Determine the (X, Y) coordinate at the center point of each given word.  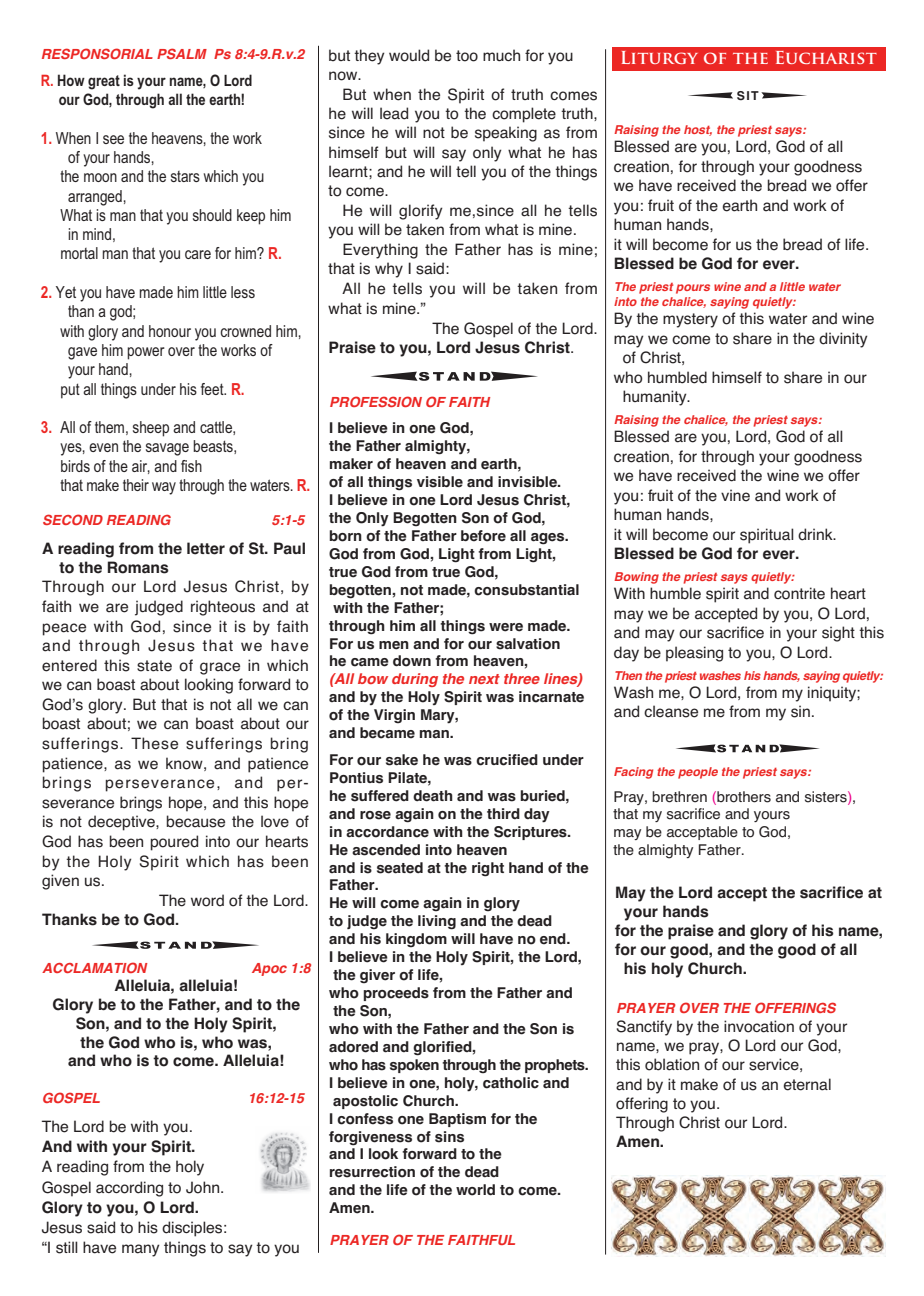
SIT (748, 96)
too (467, 56)
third (503, 813)
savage (167, 449)
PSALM (182, 53)
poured (174, 843)
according (129, 1189)
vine (735, 495)
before (483, 536)
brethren (679, 797)
